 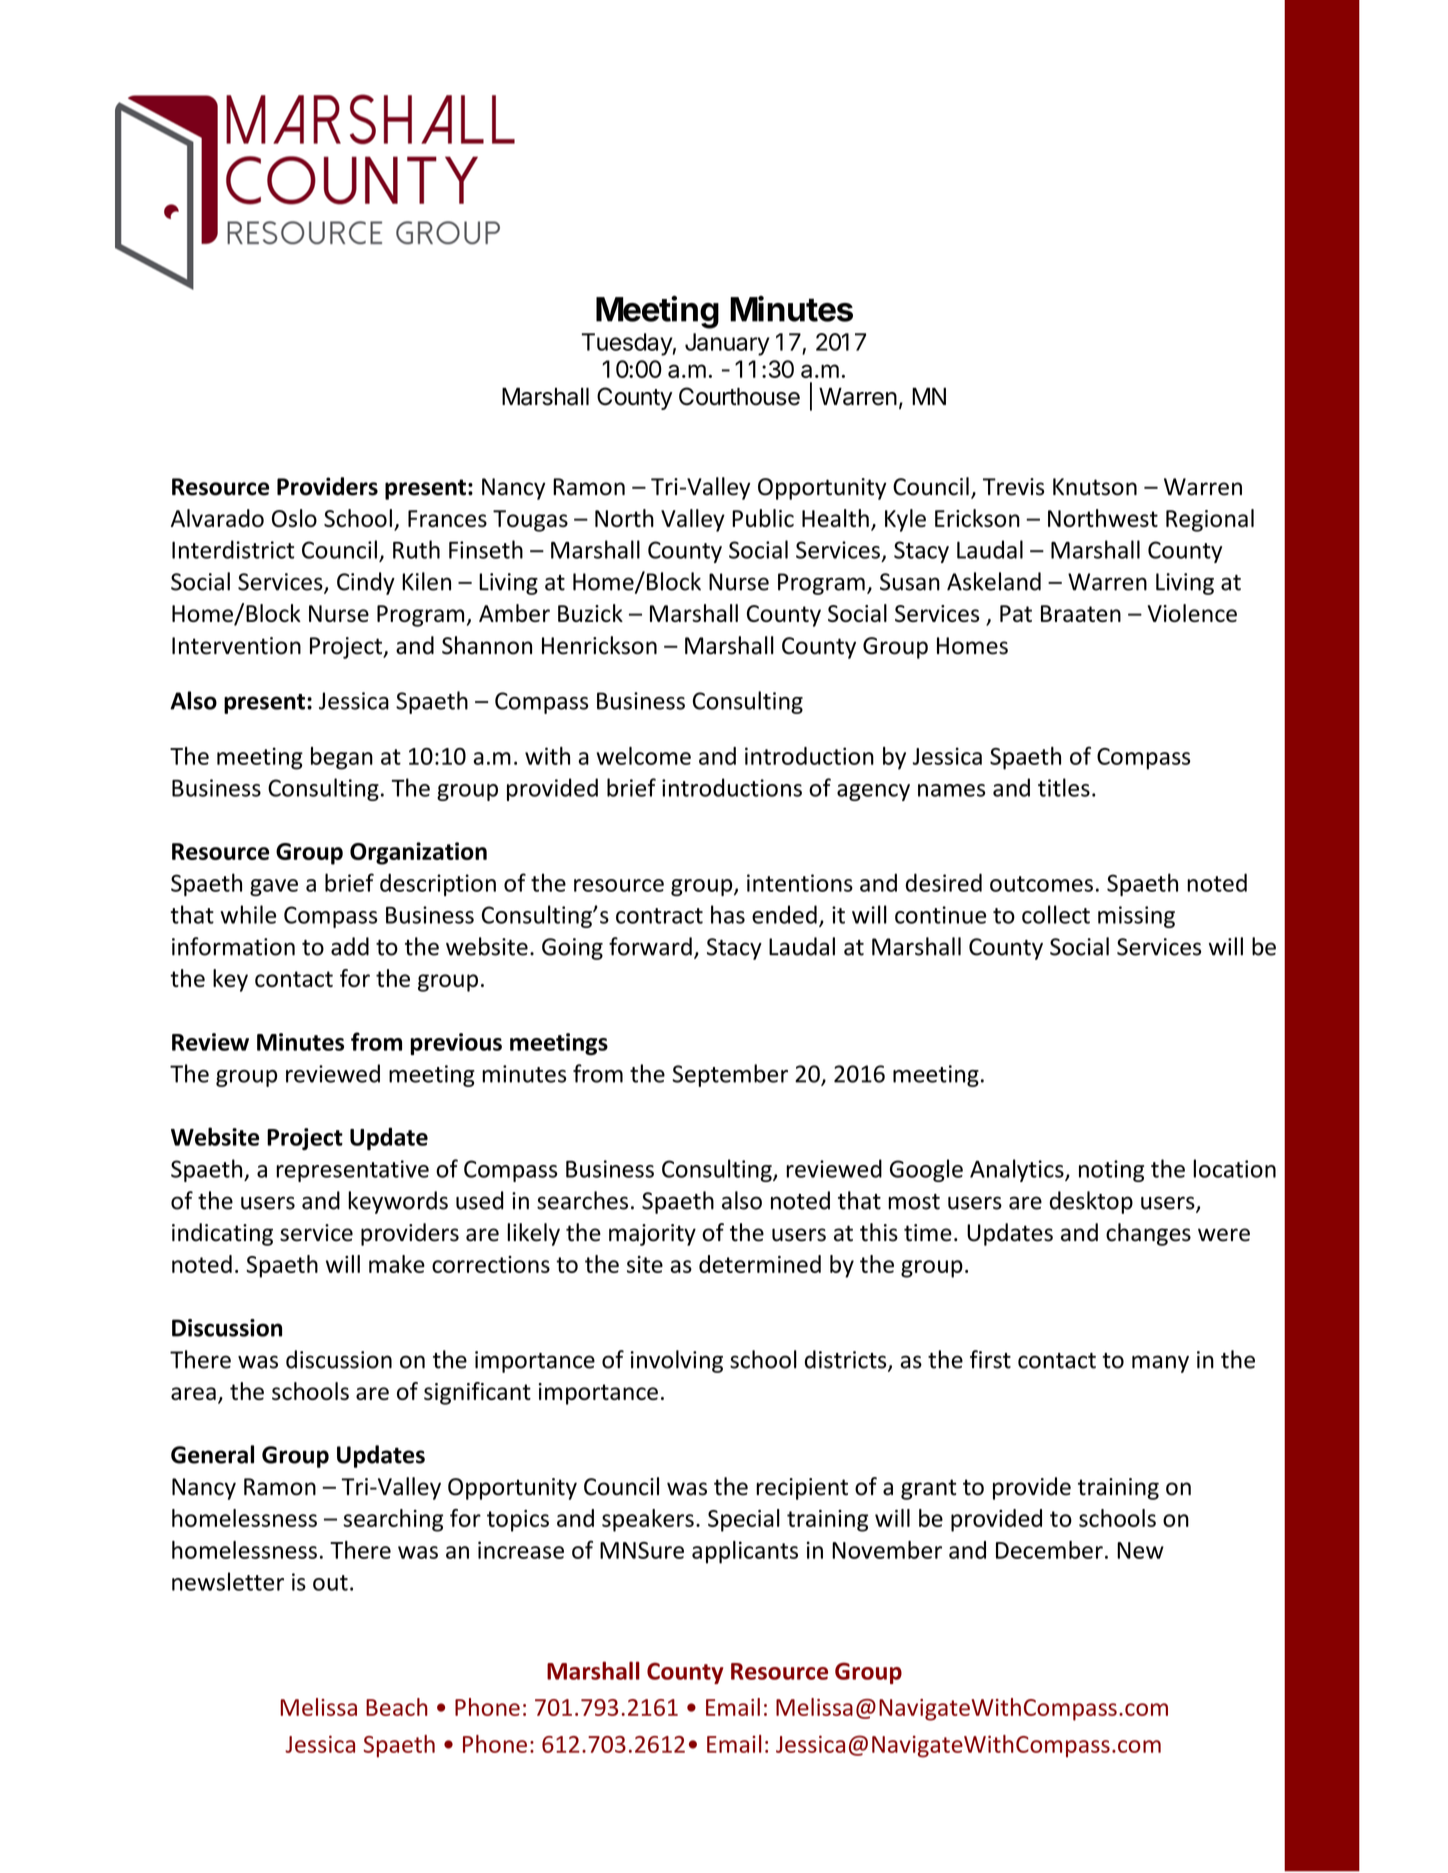 I want to click on missing, so click(x=1136, y=917).
